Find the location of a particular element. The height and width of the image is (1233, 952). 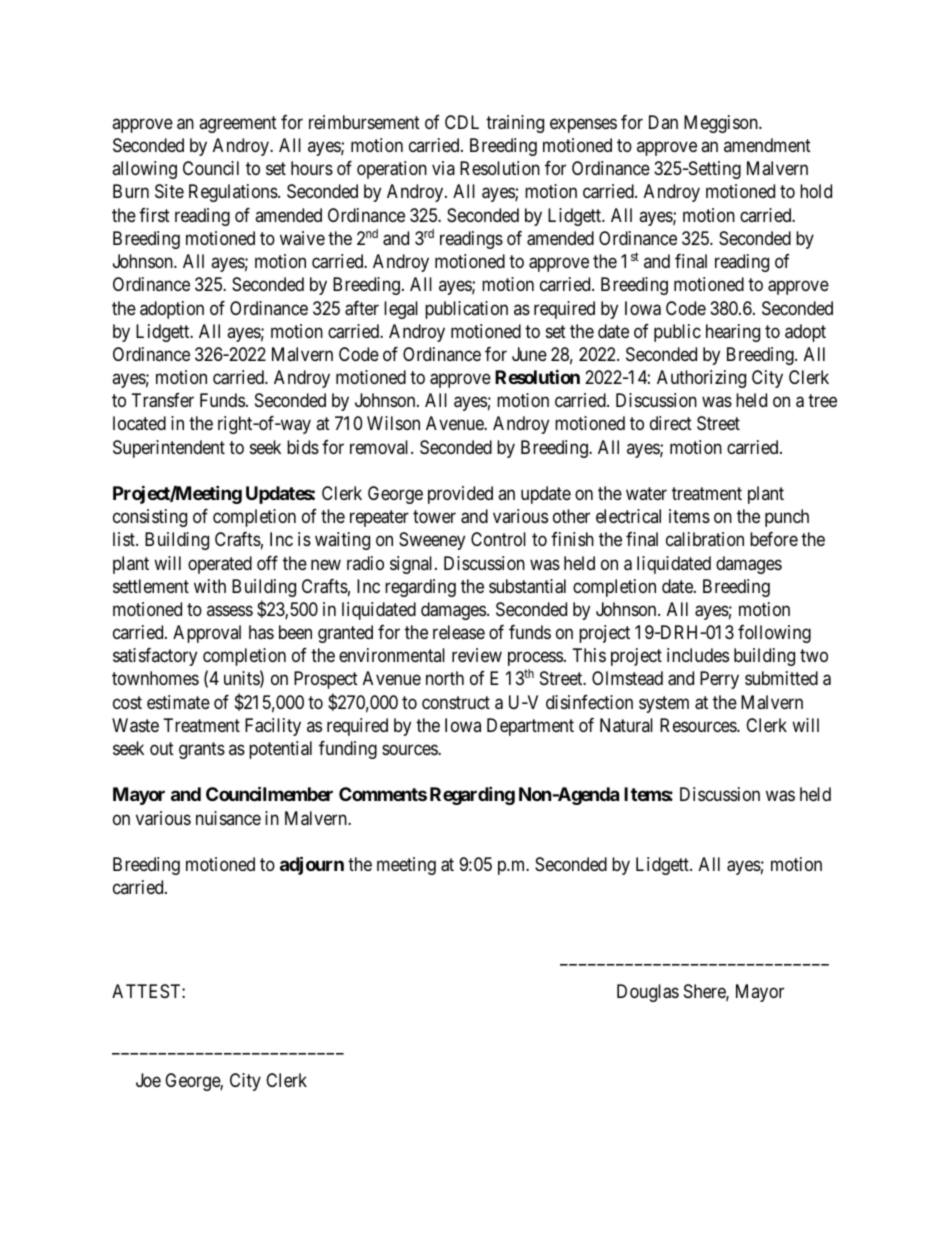

following is located at coordinates (774, 634).
